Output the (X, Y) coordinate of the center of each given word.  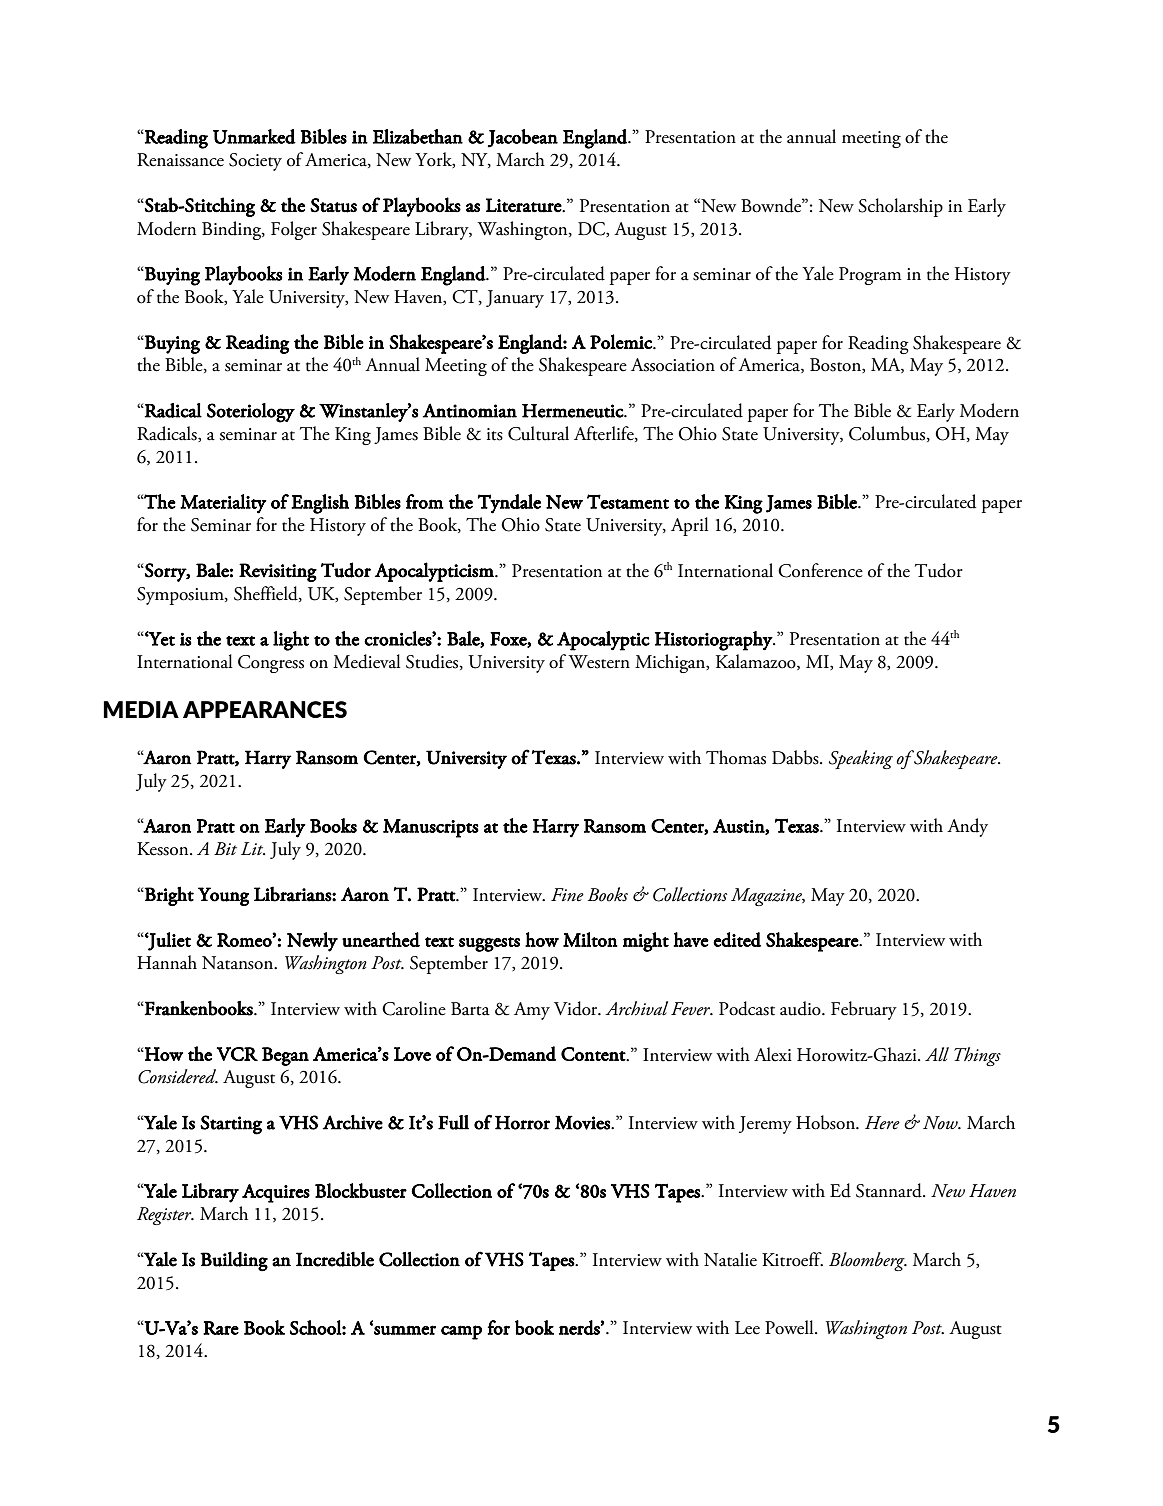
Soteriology (251, 413)
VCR (237, 1054)
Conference (820, 570)
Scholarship (900, 207)
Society (255, 162)
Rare (221, 1328)
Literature (524, 205)
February (864, 1010)
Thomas (736, 757)
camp (461, 1332)
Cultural (538, 433)
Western (599, 662)
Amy (532, 1011)
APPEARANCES (265, 709)
